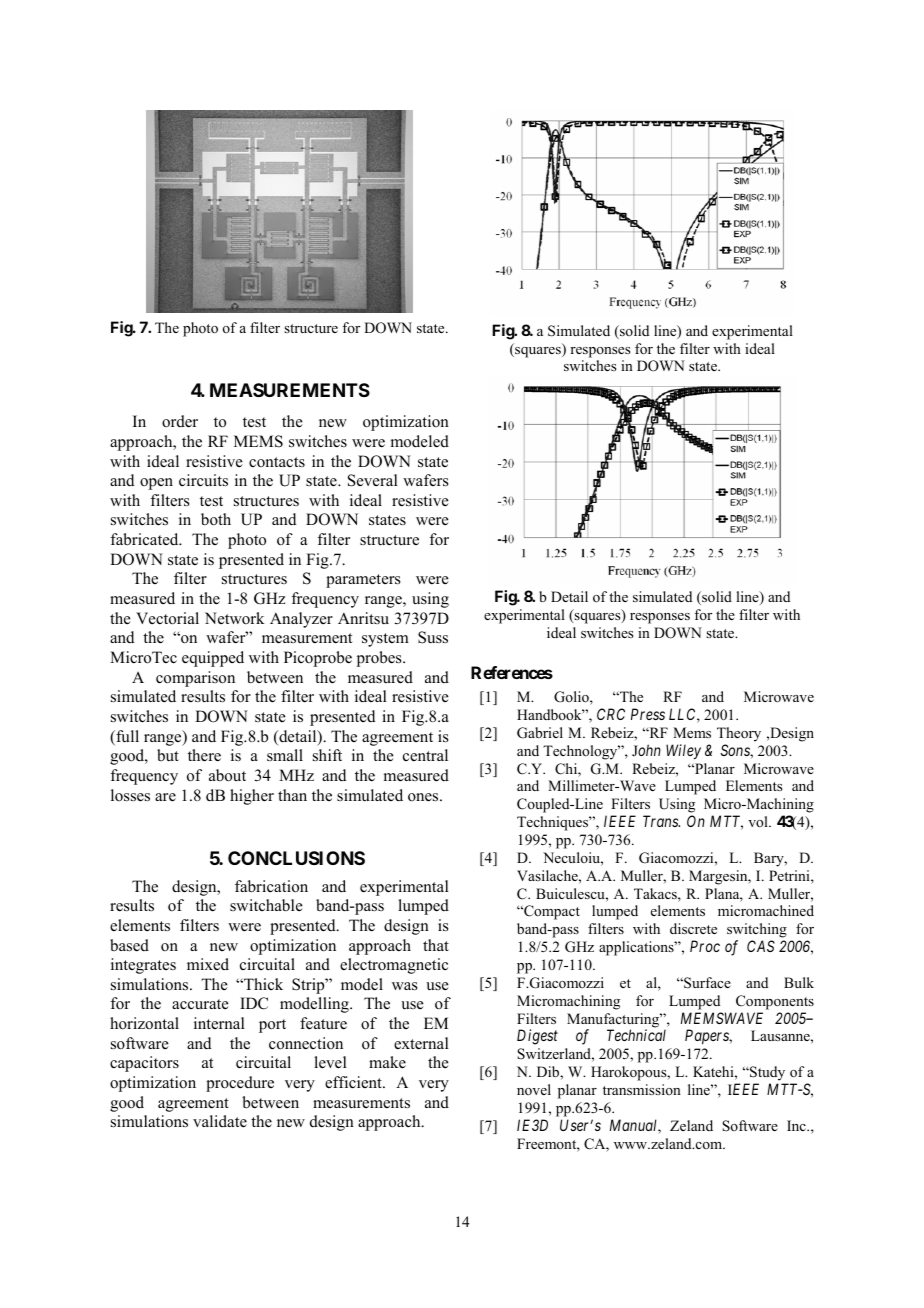 The image size is (924, 1308). Describe the element at coordinates (693, 928) in the screenshot. I see `discrete` at that location.
